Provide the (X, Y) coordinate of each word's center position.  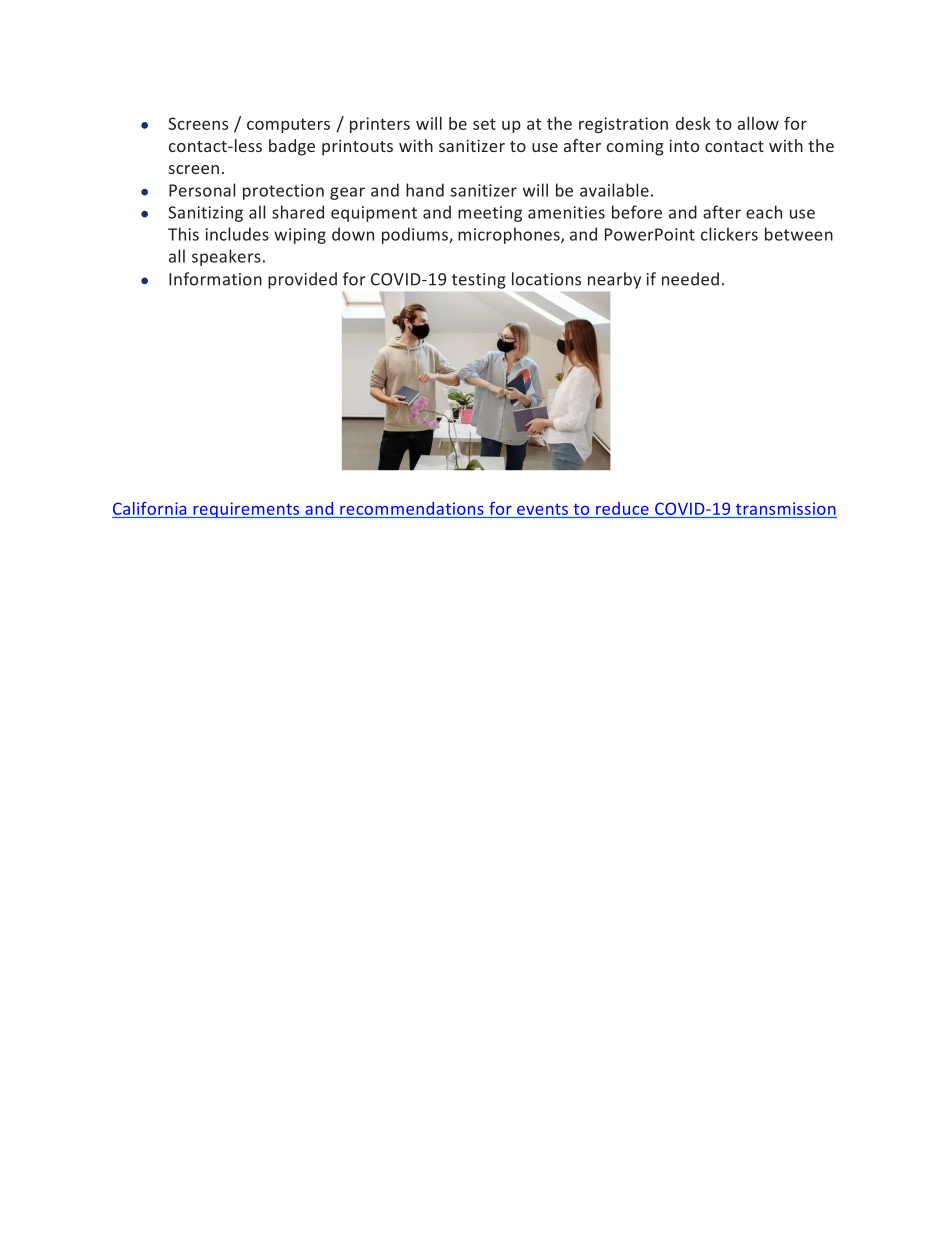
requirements (246, 510)
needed (690, 279)
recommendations (411, 508)
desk (693, 123)
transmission (786, 508)
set (484, 124)
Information (215, 279)
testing (478, 281)
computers (288, 125)
